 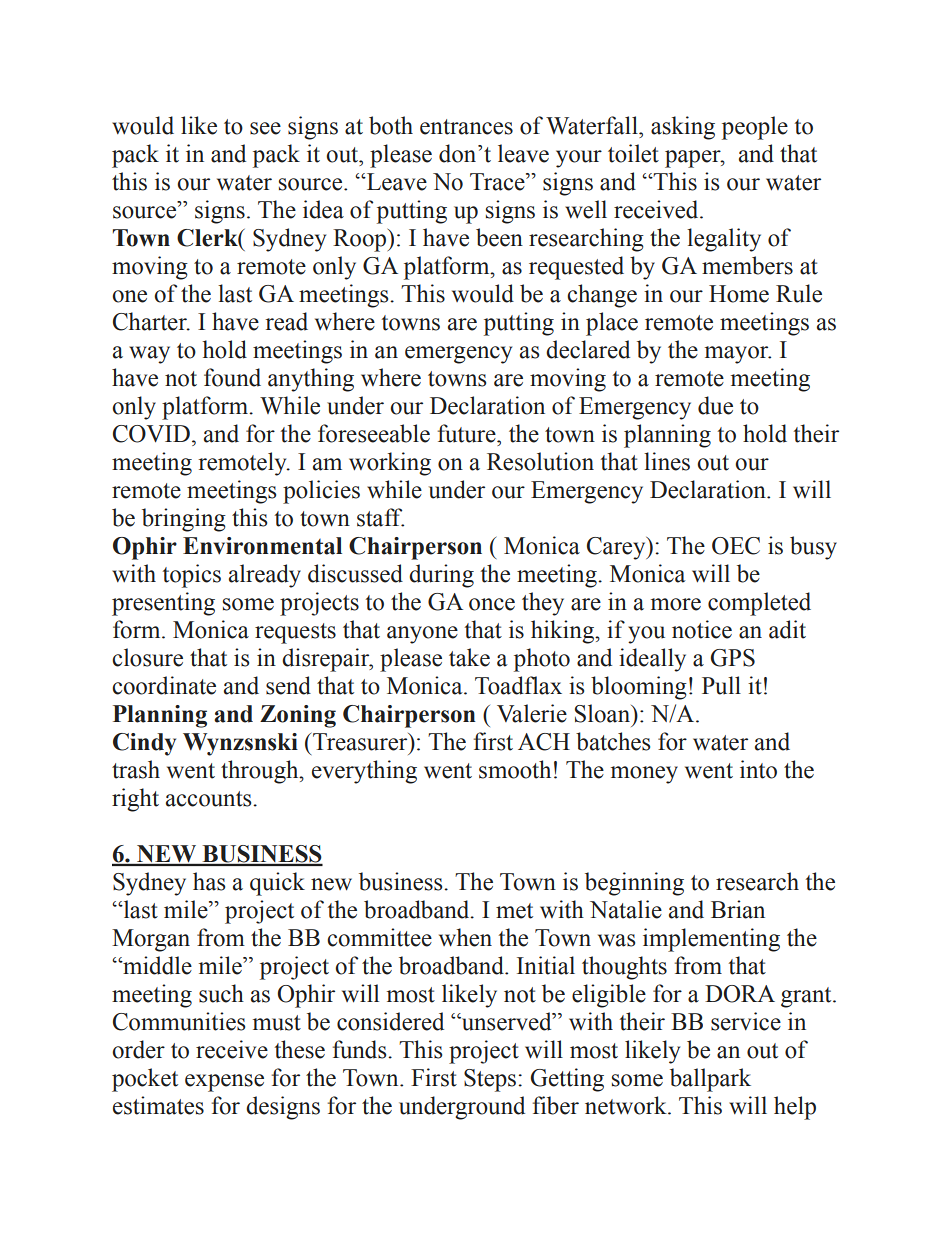 I want to click on Steps, so click(x=491, y=1080).
